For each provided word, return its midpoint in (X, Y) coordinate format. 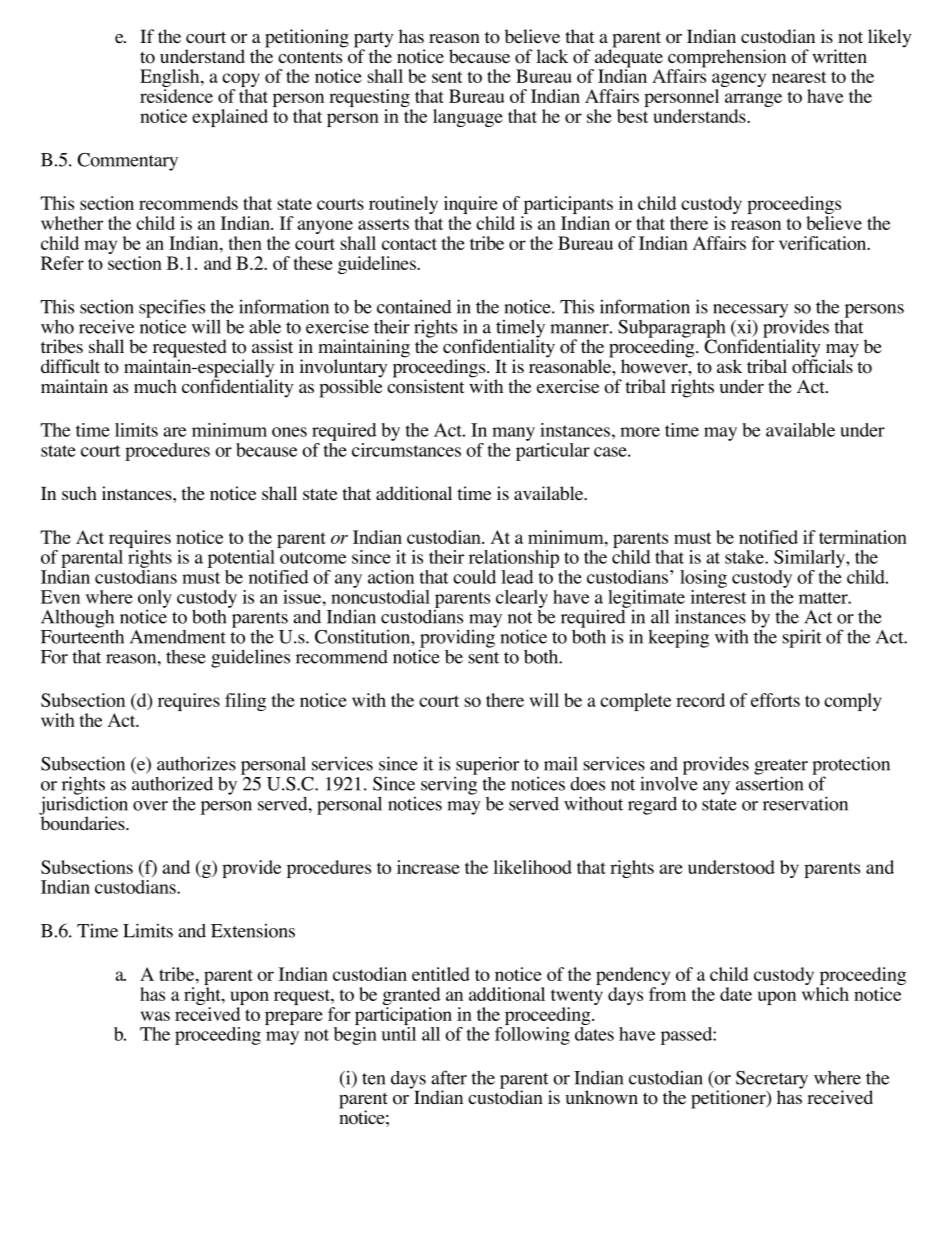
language (468, 118)
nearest (799, 77)
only (155, 600)
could (474, 577)
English (171, 79)
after (449, 1077)
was (155, 1016)
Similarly (810, 559)
